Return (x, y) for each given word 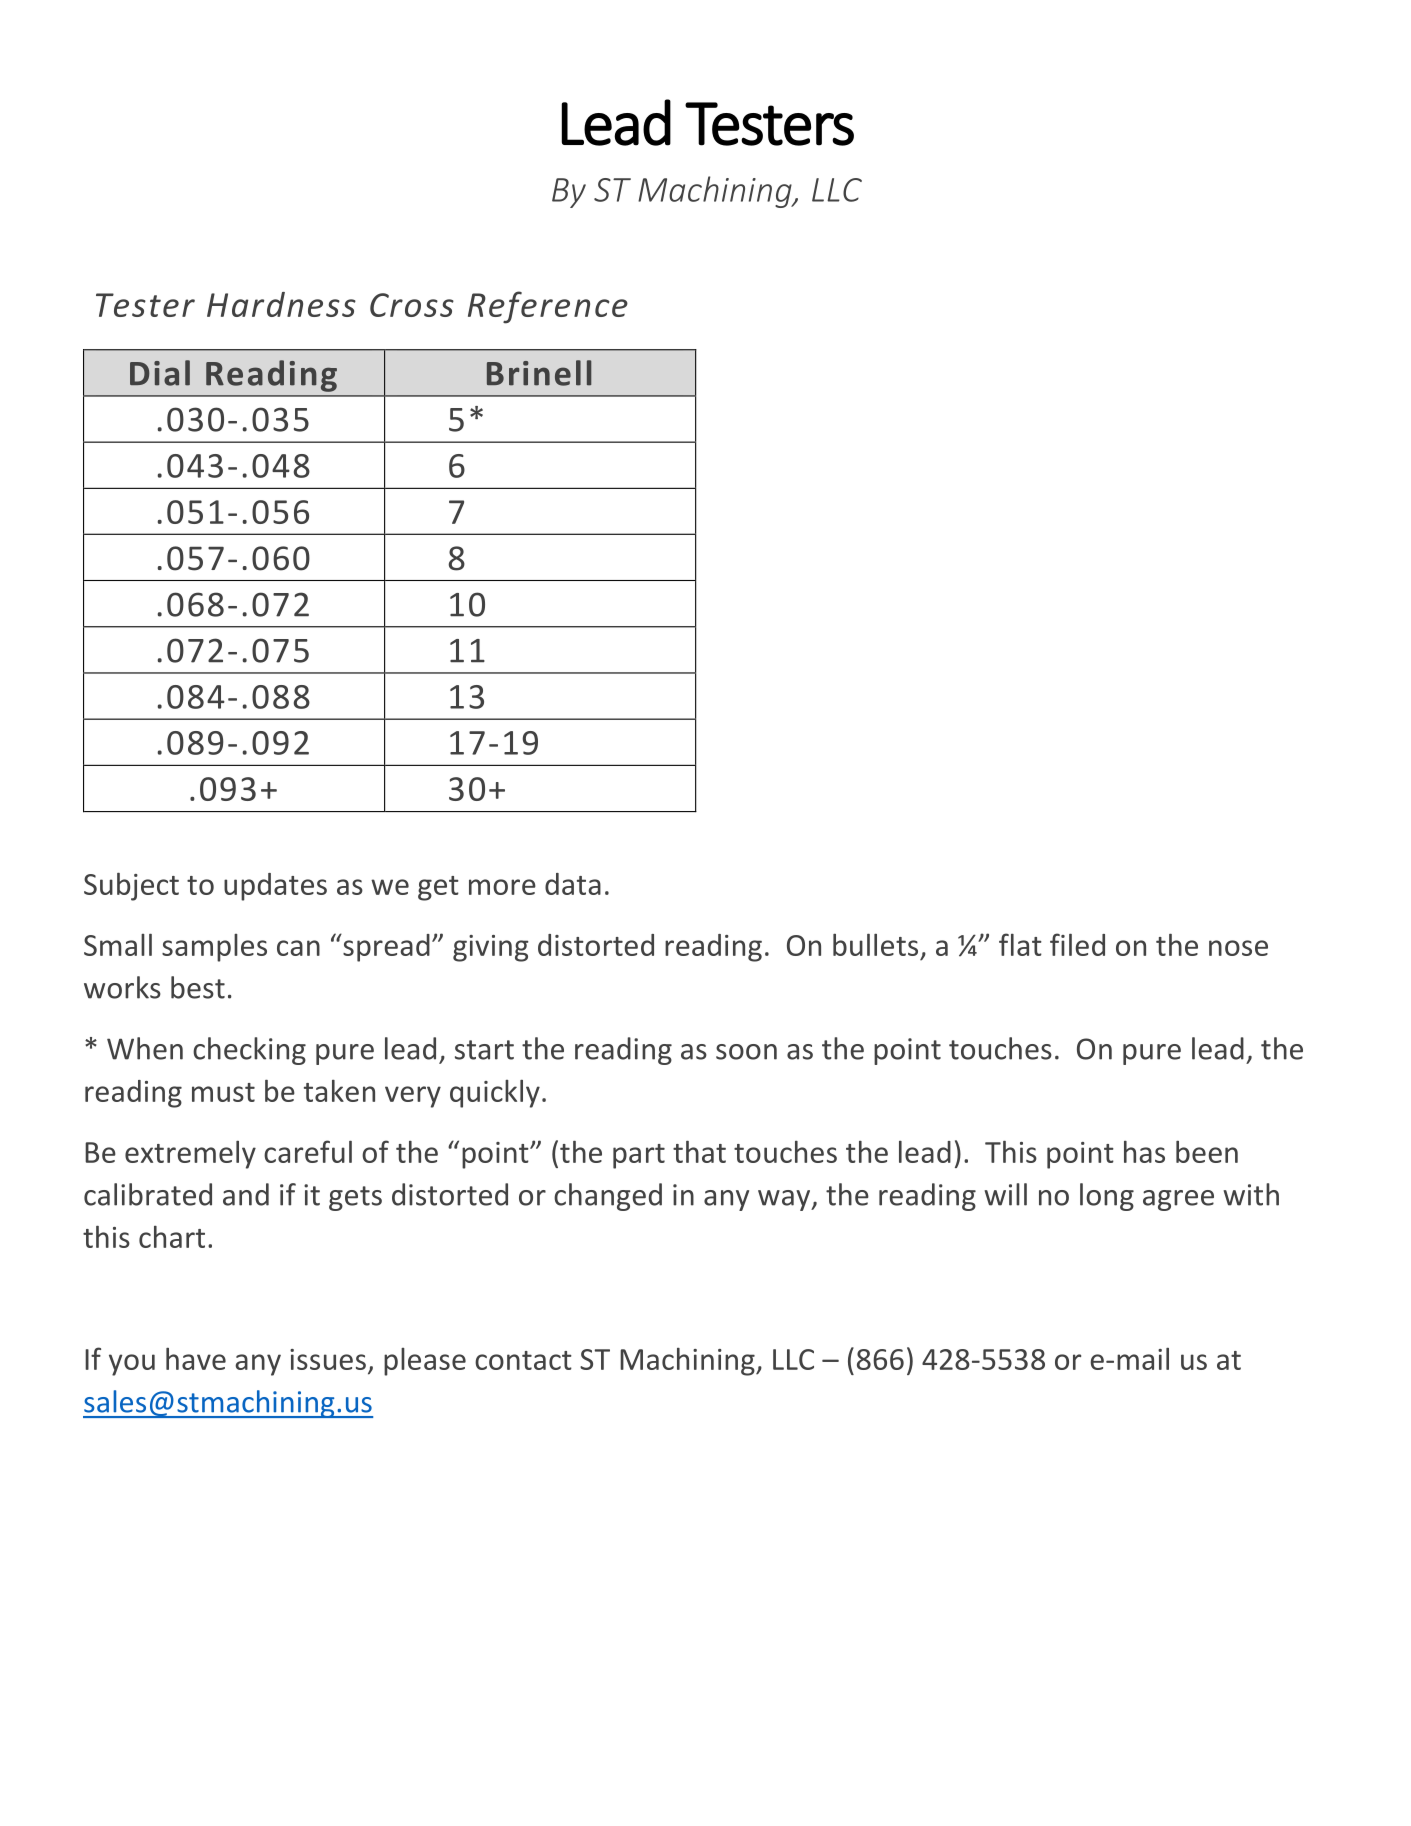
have (196, 1359)
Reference (548, 307)
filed (1077, 944)
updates (275, 887)
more (502, 887)
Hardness (281, 304)
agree (1178, 1200)
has (1144, 1152)
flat (1020, 944)
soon (746, 1052)
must (223, 1092)
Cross (412, 305)
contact (523, 1360)
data (573, 884)
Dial (160, 373)
